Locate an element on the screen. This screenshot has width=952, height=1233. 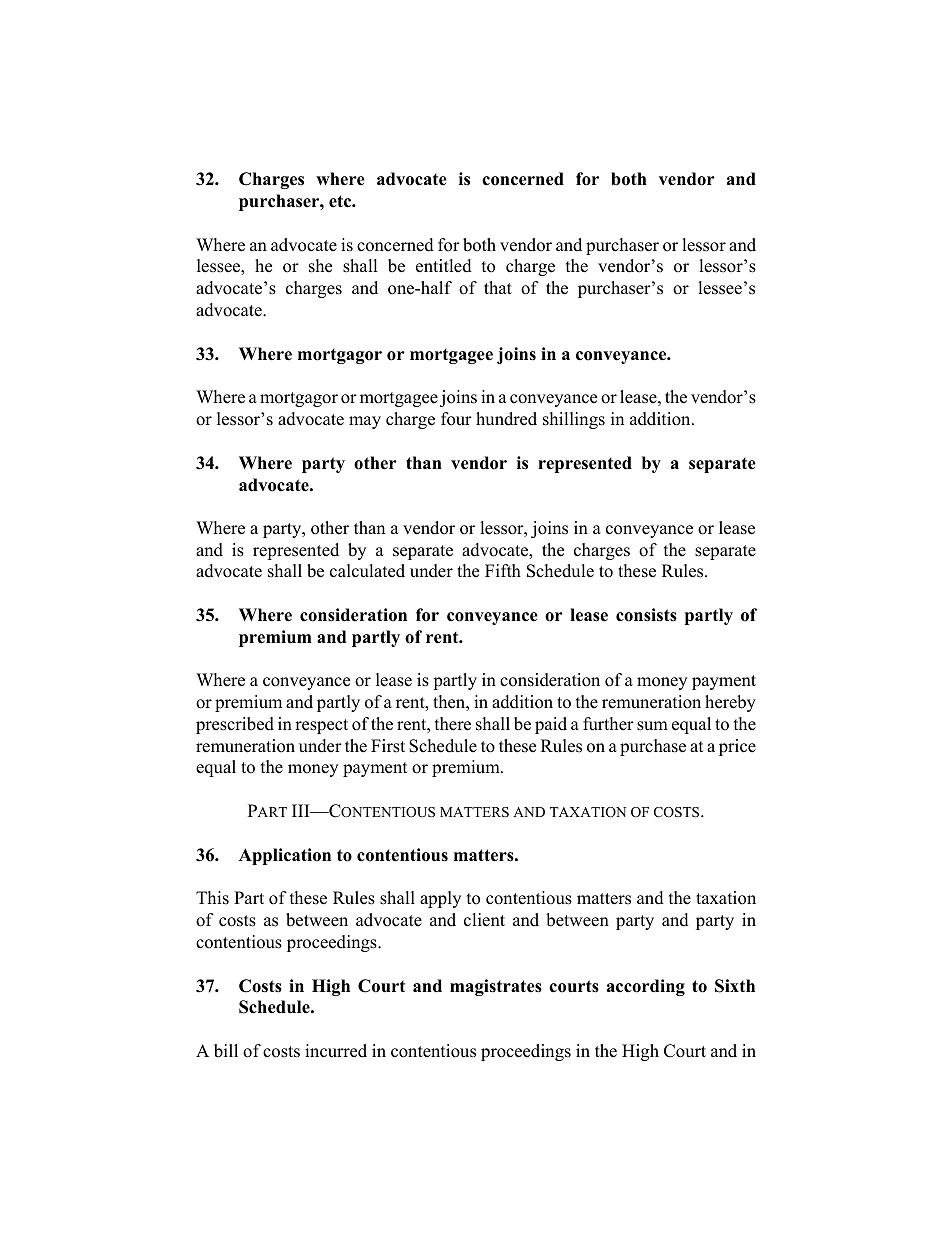
prescribed is located at coordinates (235, 725).
